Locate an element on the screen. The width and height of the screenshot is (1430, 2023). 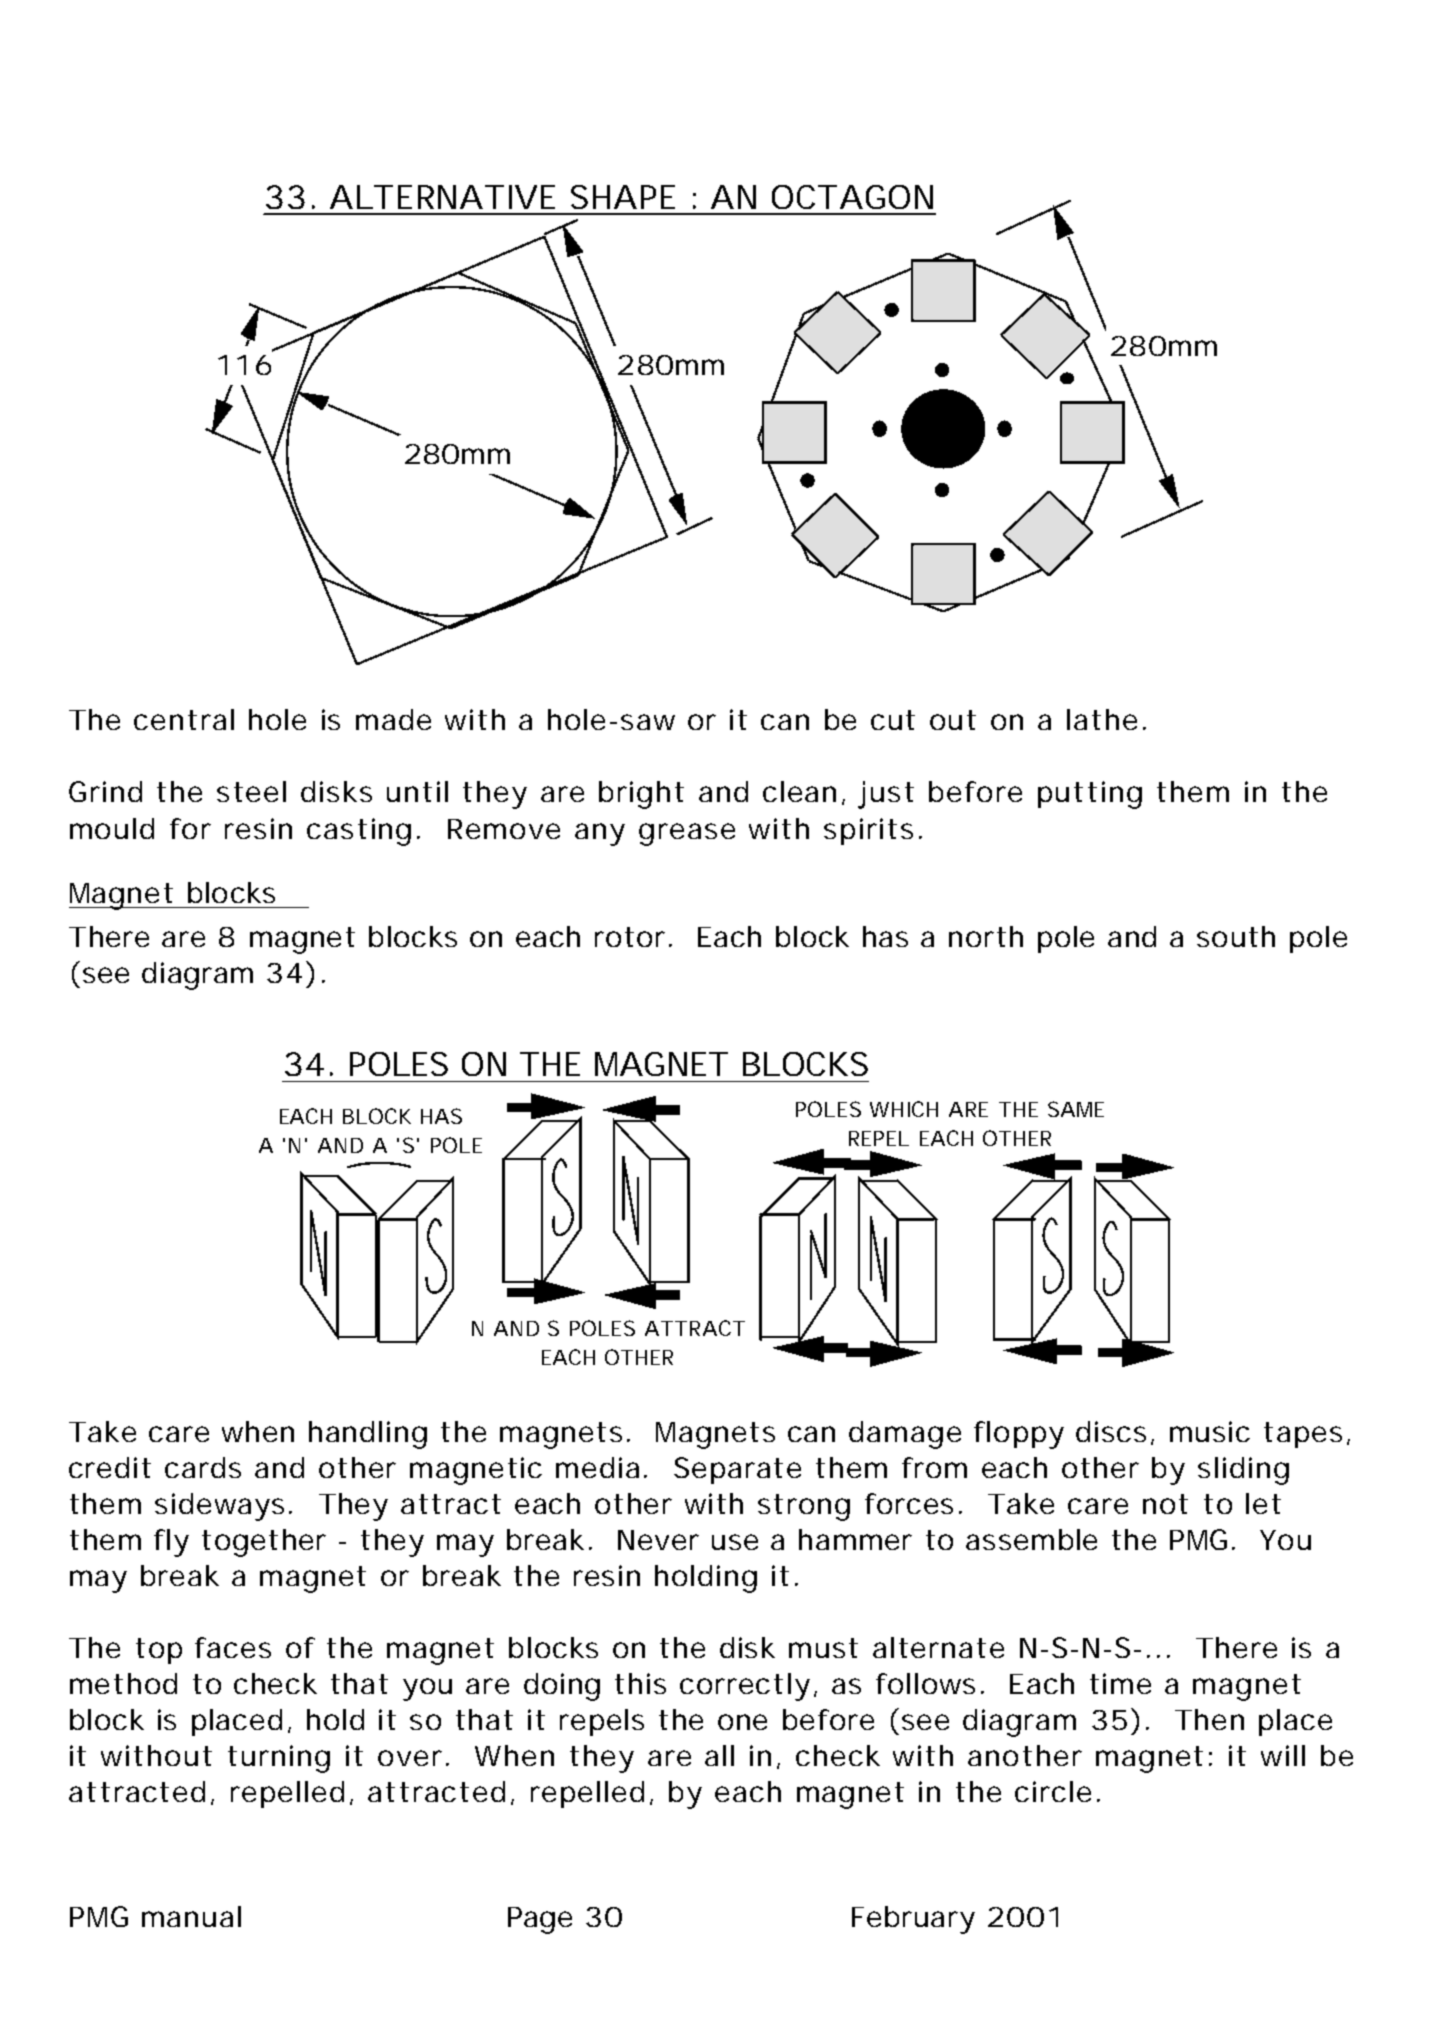
rotor is located at coordinates (630, 937).
